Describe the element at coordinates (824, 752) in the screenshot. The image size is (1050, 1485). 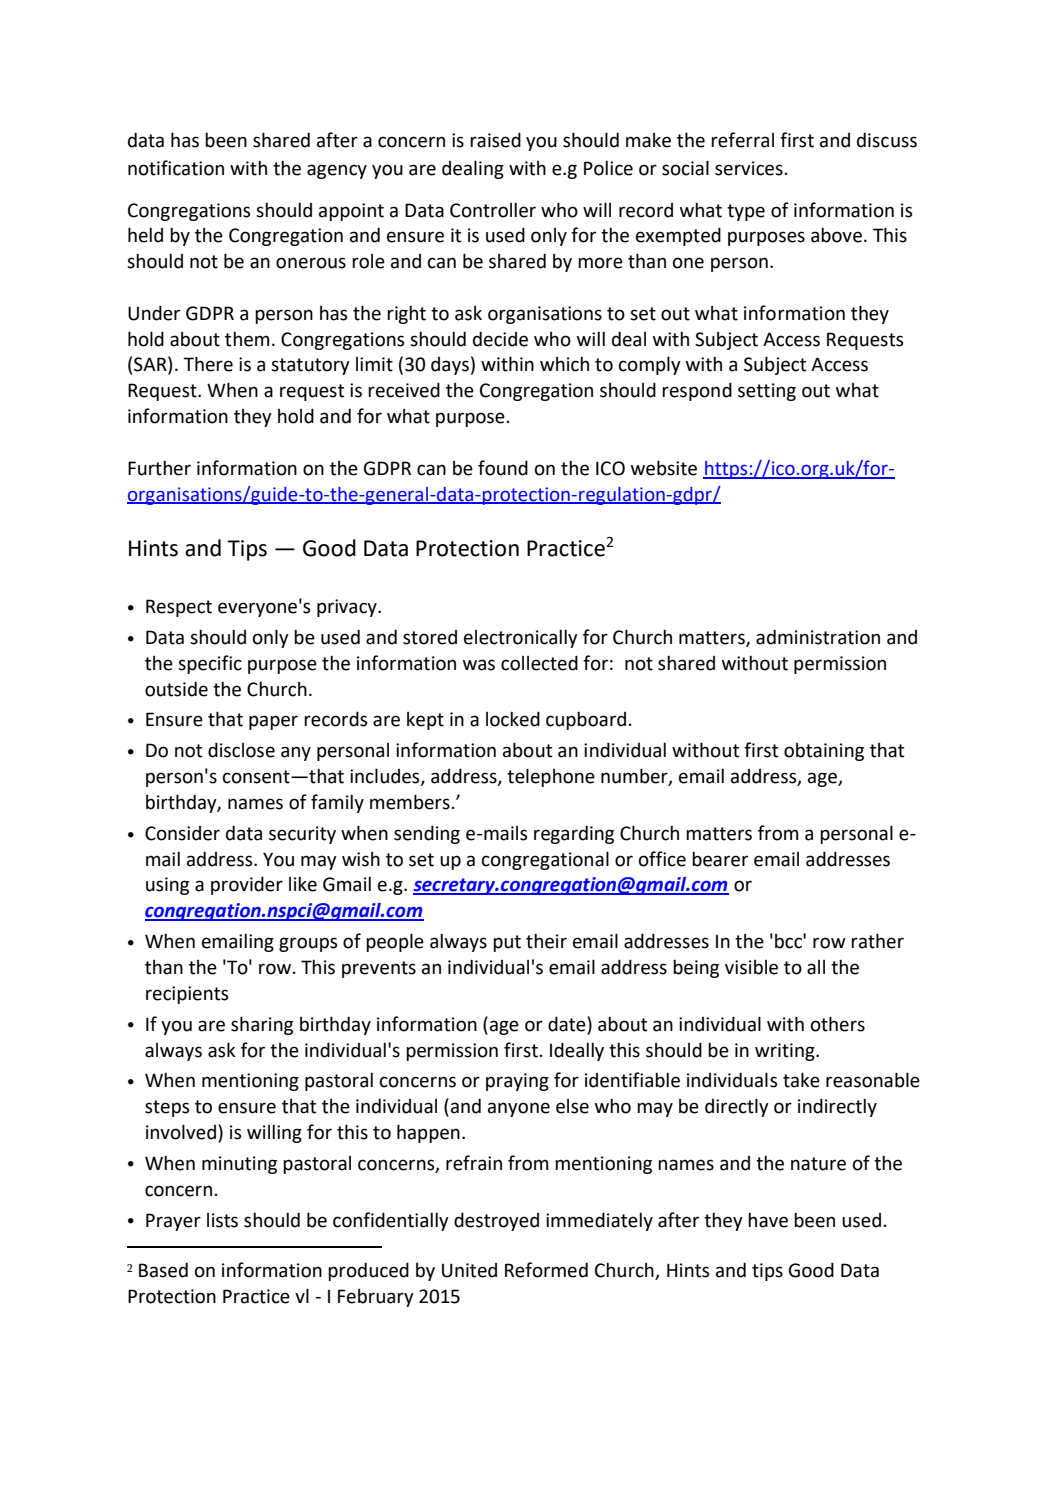
I see `obtaining` at that location.
